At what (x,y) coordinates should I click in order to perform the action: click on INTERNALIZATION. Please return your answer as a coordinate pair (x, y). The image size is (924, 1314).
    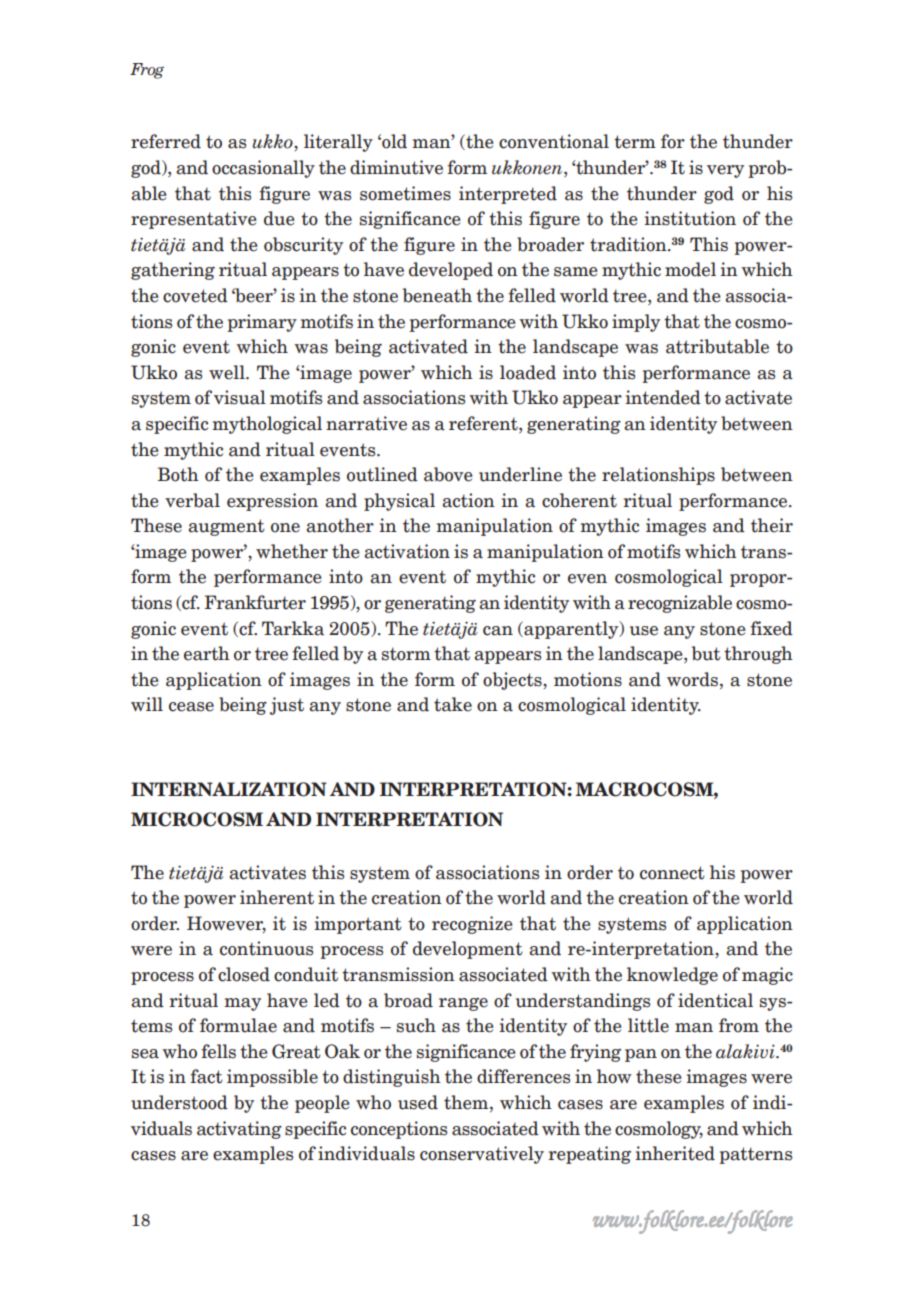
    Looking at the image, I should click on (229, 789).
